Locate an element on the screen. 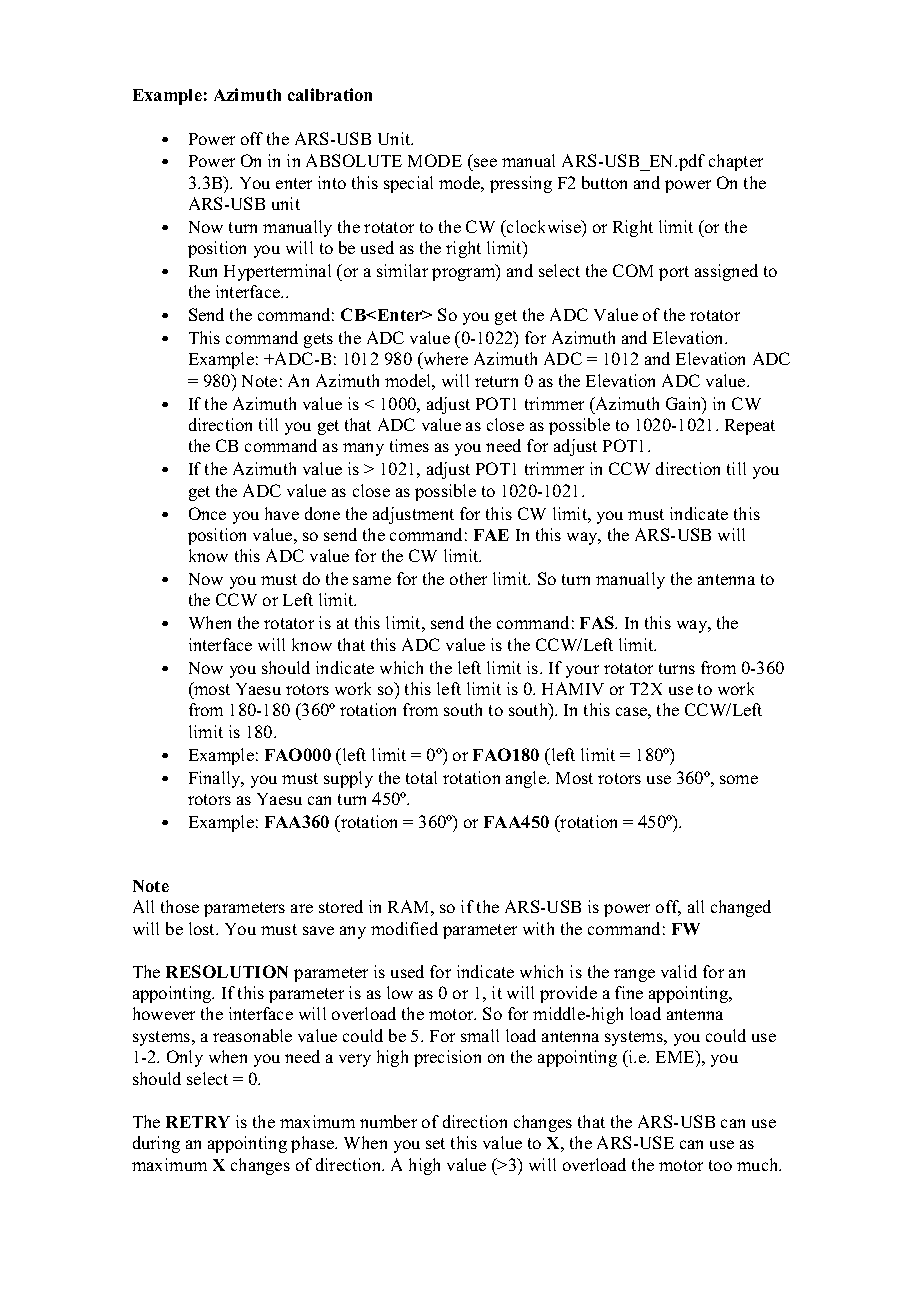 This screenshot has width=924, height=1308. modified is located at coordinates (404, 928).
